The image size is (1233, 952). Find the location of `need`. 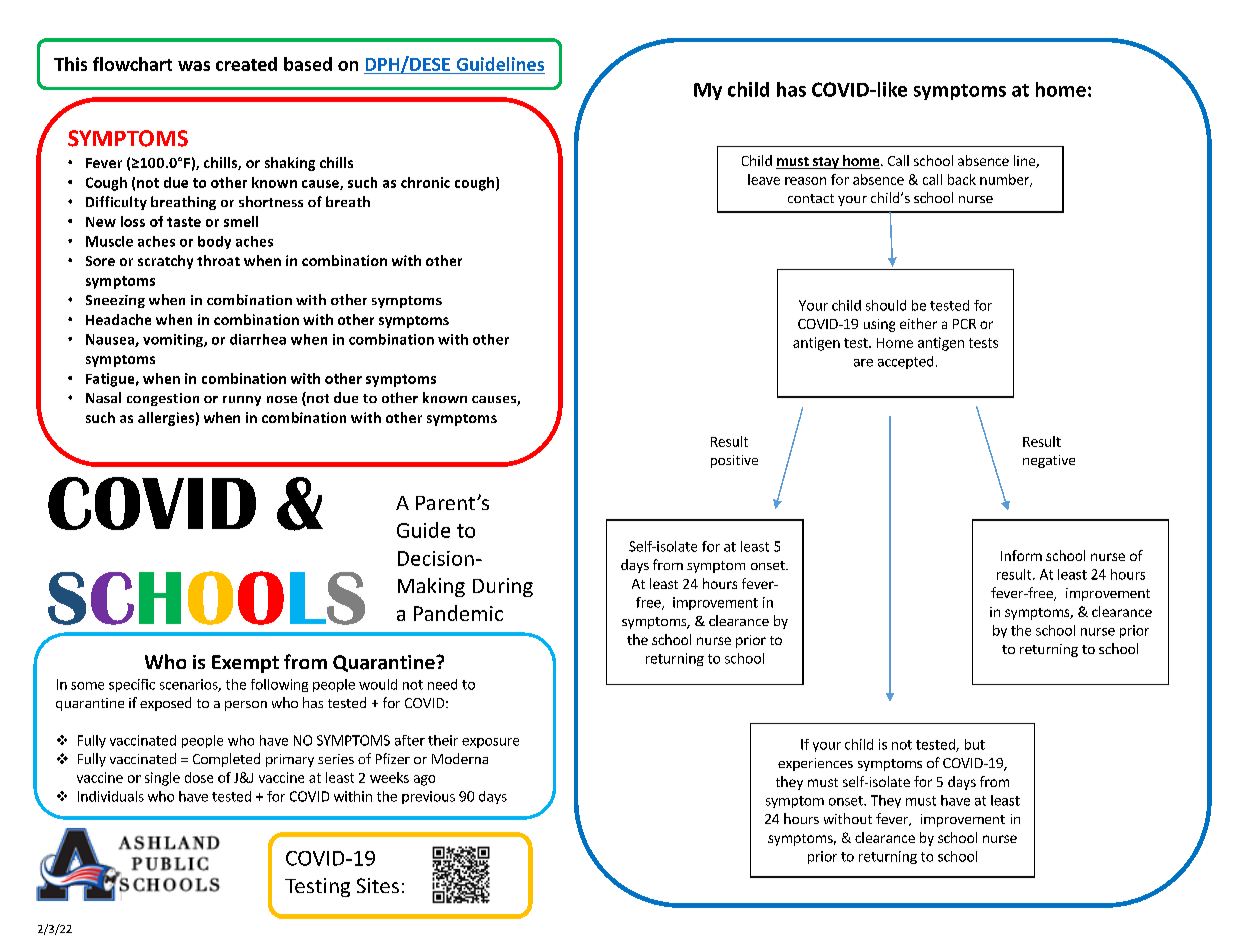

need is located at coordinates (442, 684).
